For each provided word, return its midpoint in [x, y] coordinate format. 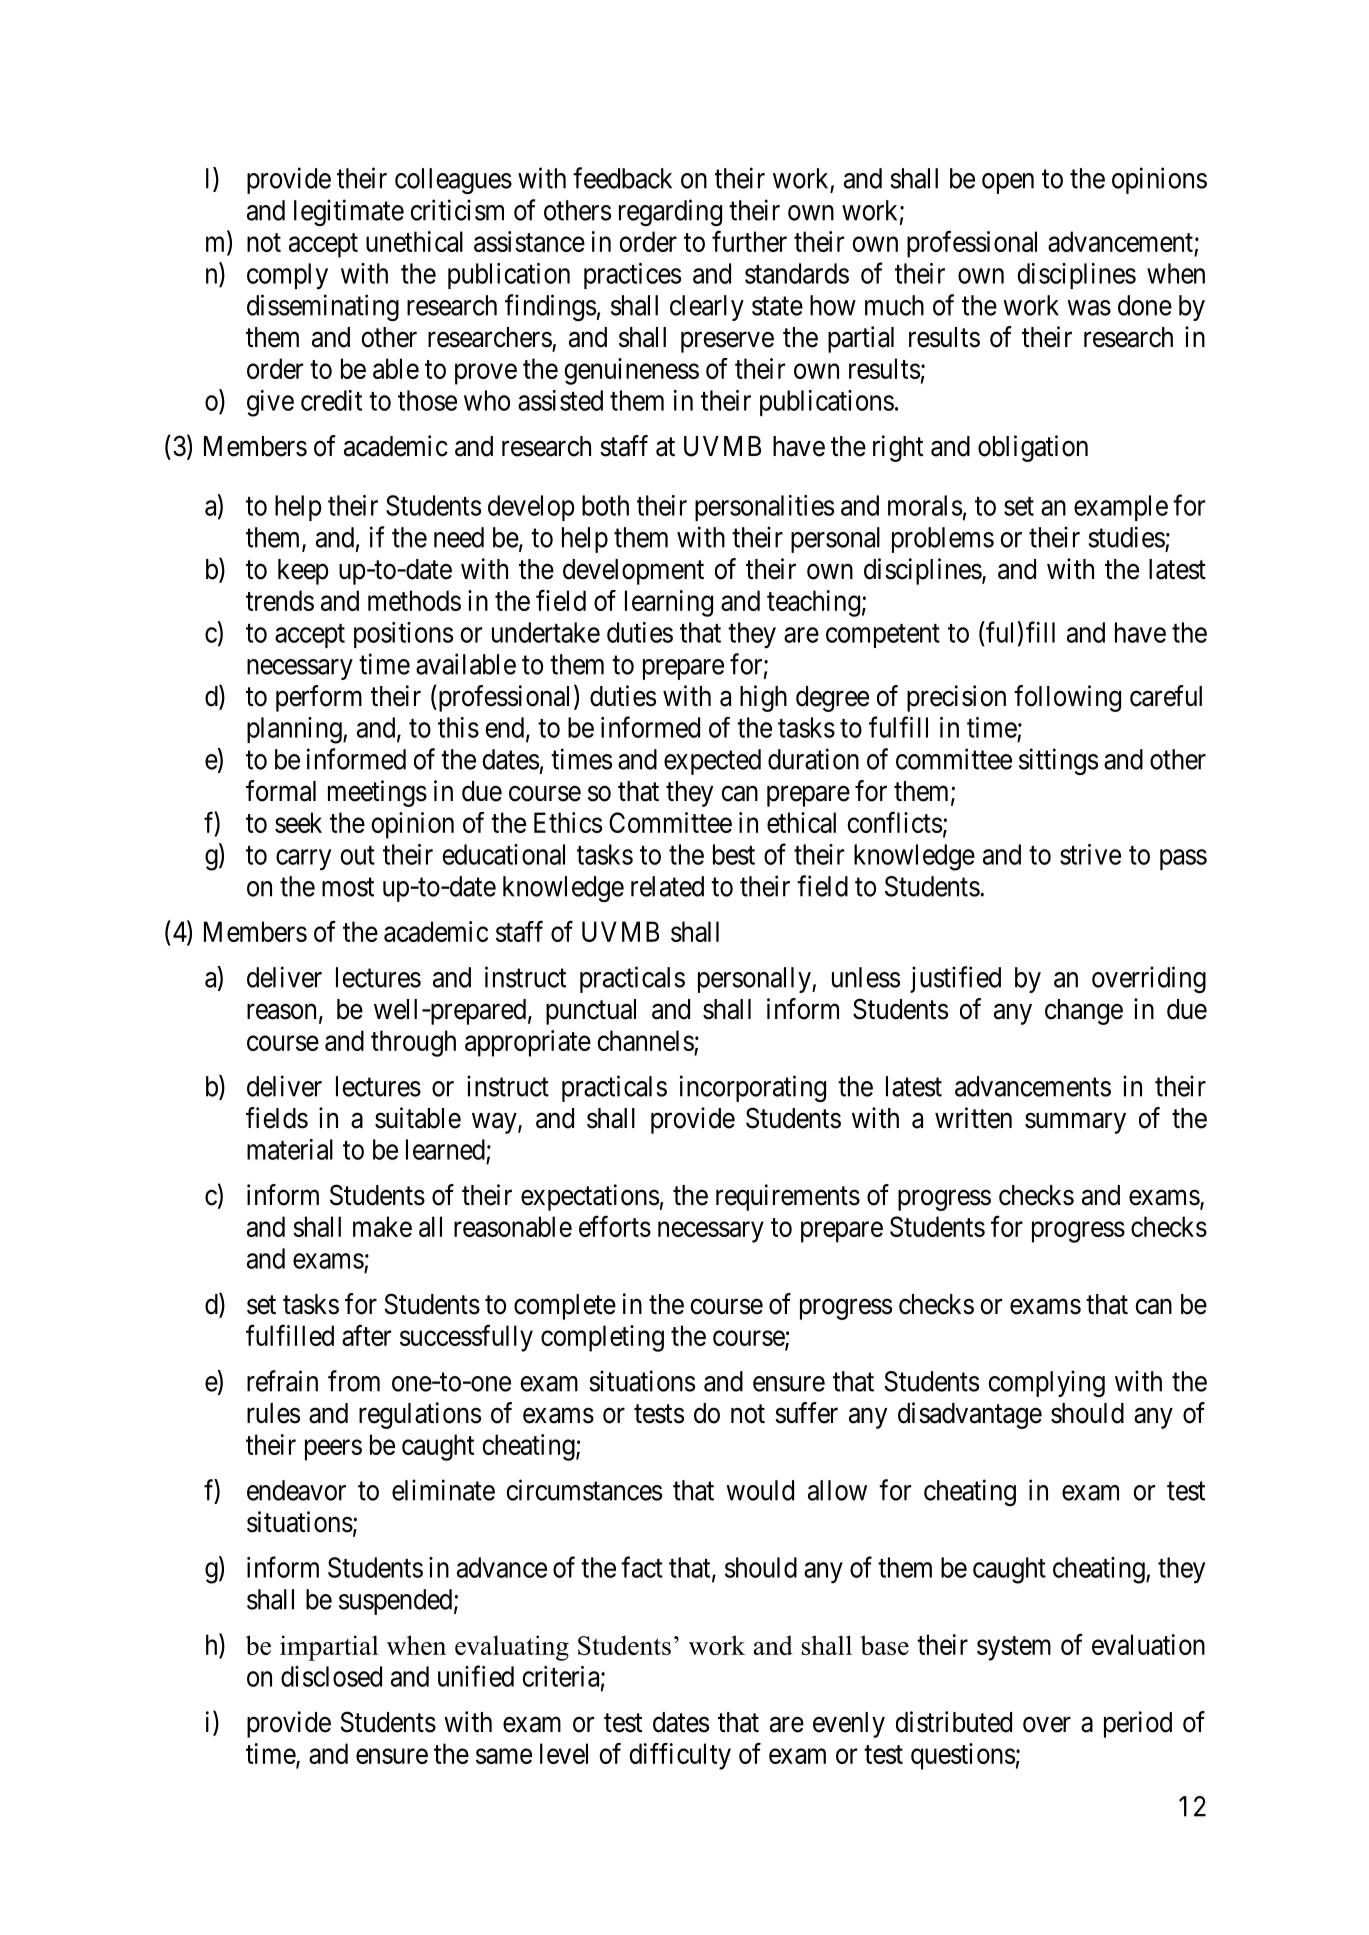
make [382, 1226]
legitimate [349, 212]
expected [712, 762]
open [1008, 183]
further [749, 241]
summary [1075, 1123]
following [1067, 698]
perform [319, 698]
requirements [788, 1197]
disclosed [331, 1676]
